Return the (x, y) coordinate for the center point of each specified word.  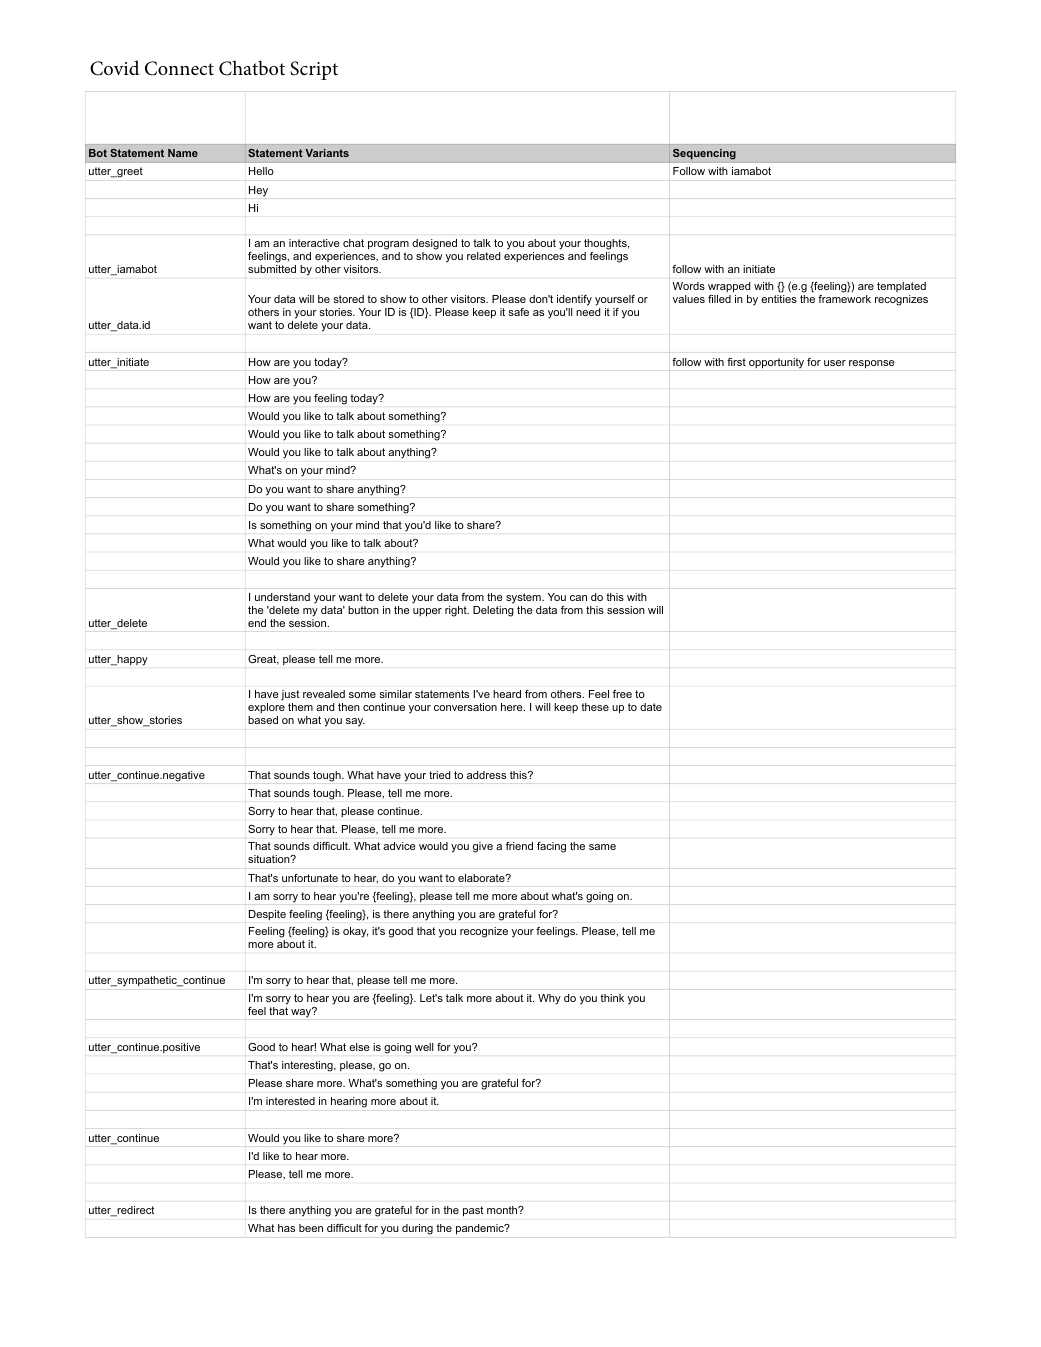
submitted (272, 269)
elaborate (482, 878)
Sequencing (704, 154)
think (612, 998)
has (286, 1228)
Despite (267, 915)
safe (518, 312)
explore (266, 710)
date (651, 707)
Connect (179, 68)
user (835, 363)
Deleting (493, 611)
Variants (327, 153)
